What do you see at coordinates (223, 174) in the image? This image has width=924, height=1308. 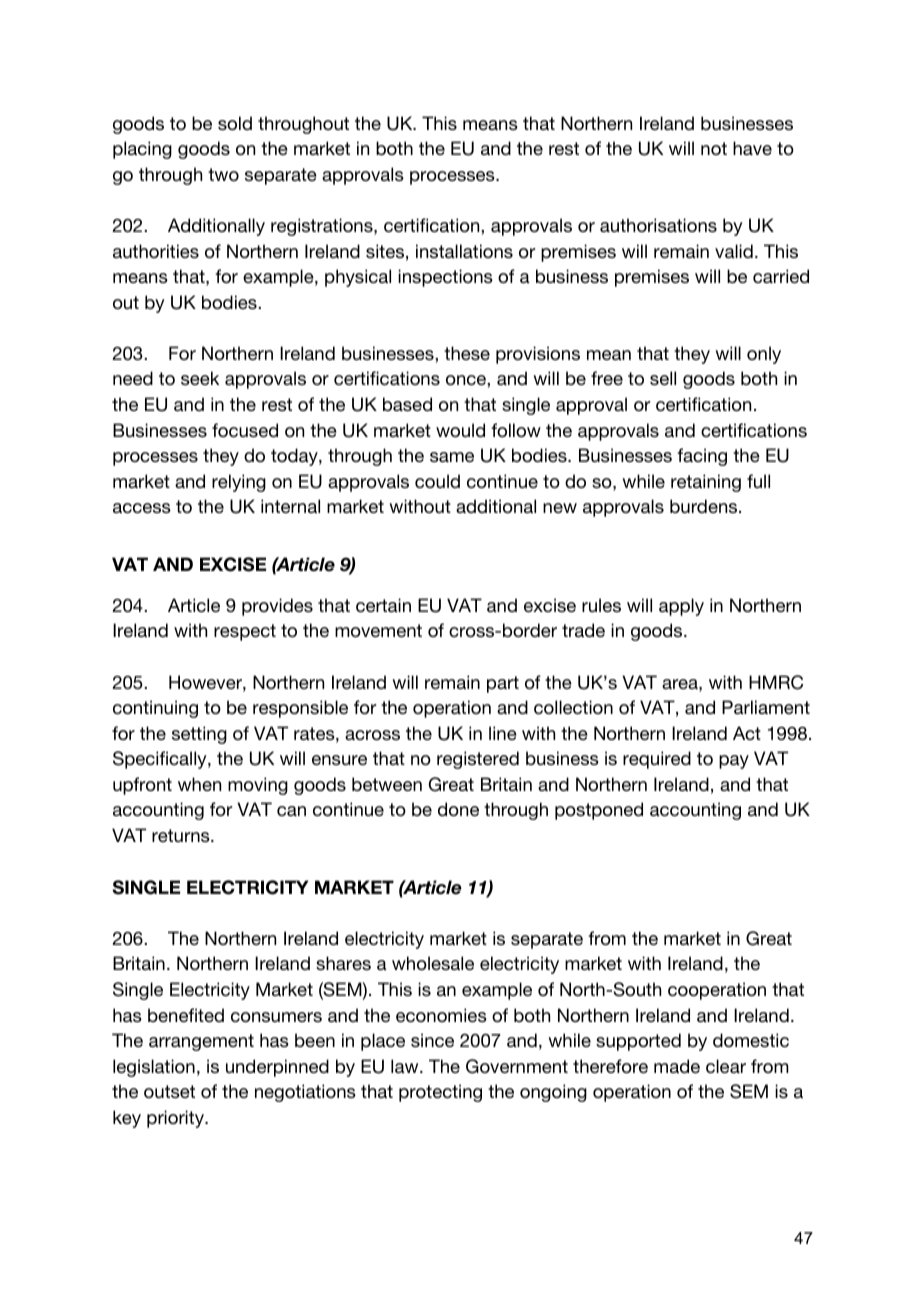 I see `two` at bounding box center [223, 174].
